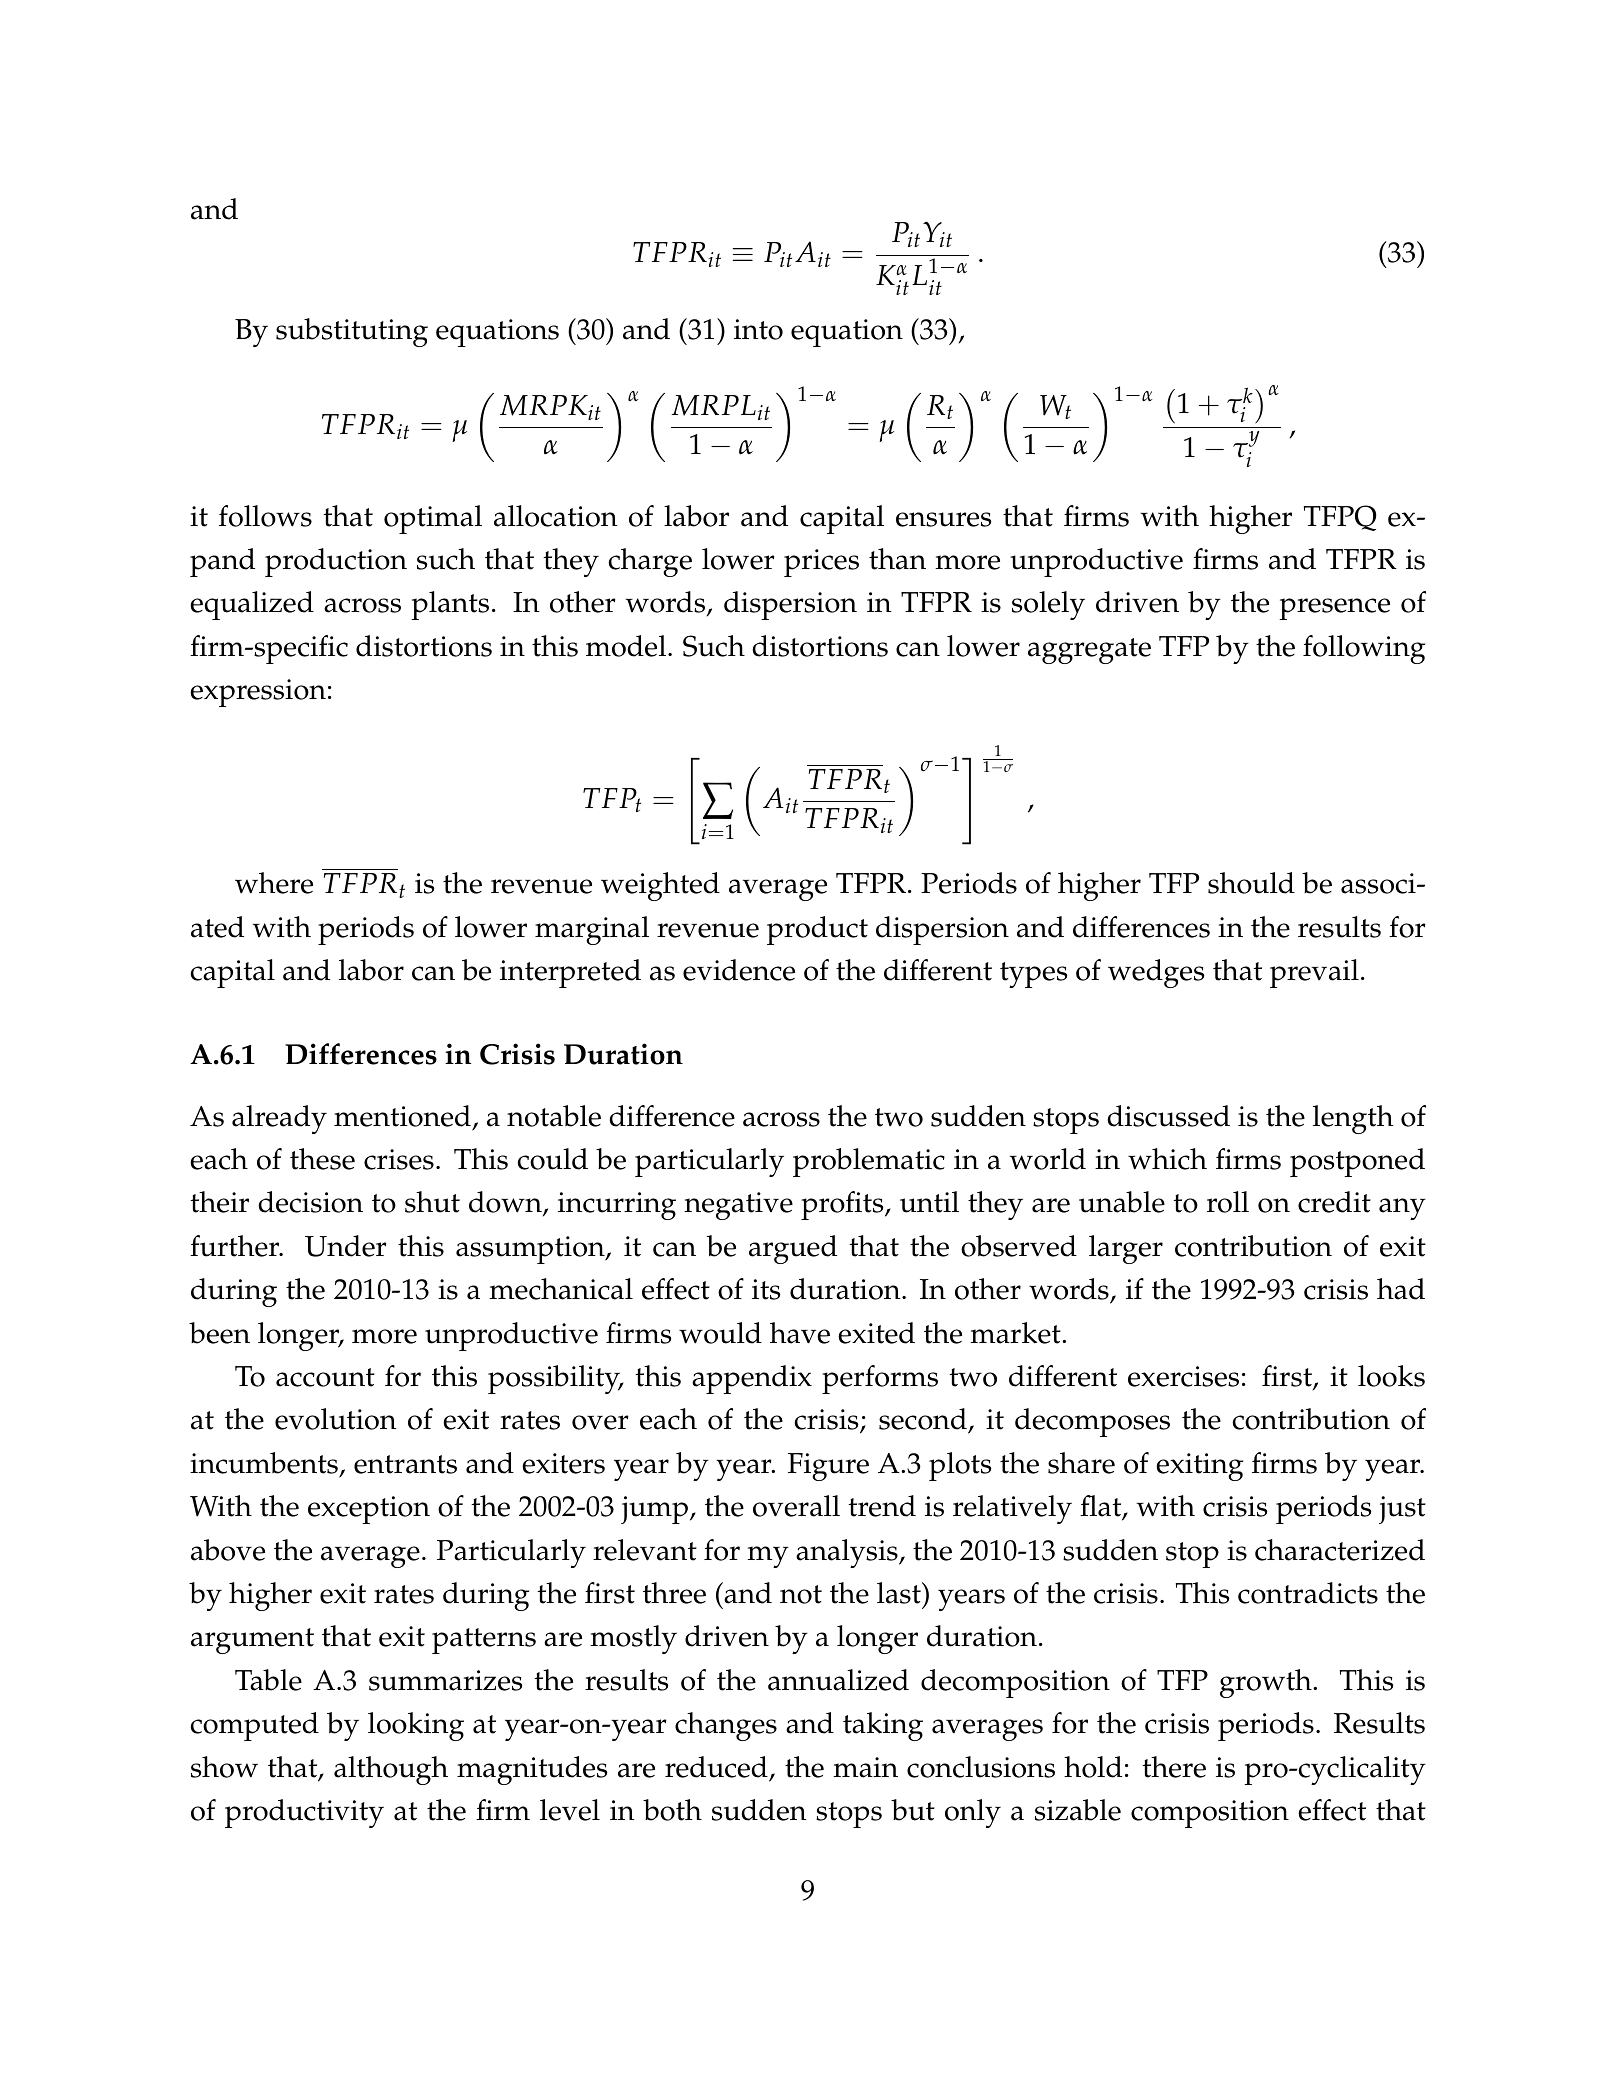  Describe the element at coordinates (1168, 1116) in the screenshot. I see `discussed` at that location.
